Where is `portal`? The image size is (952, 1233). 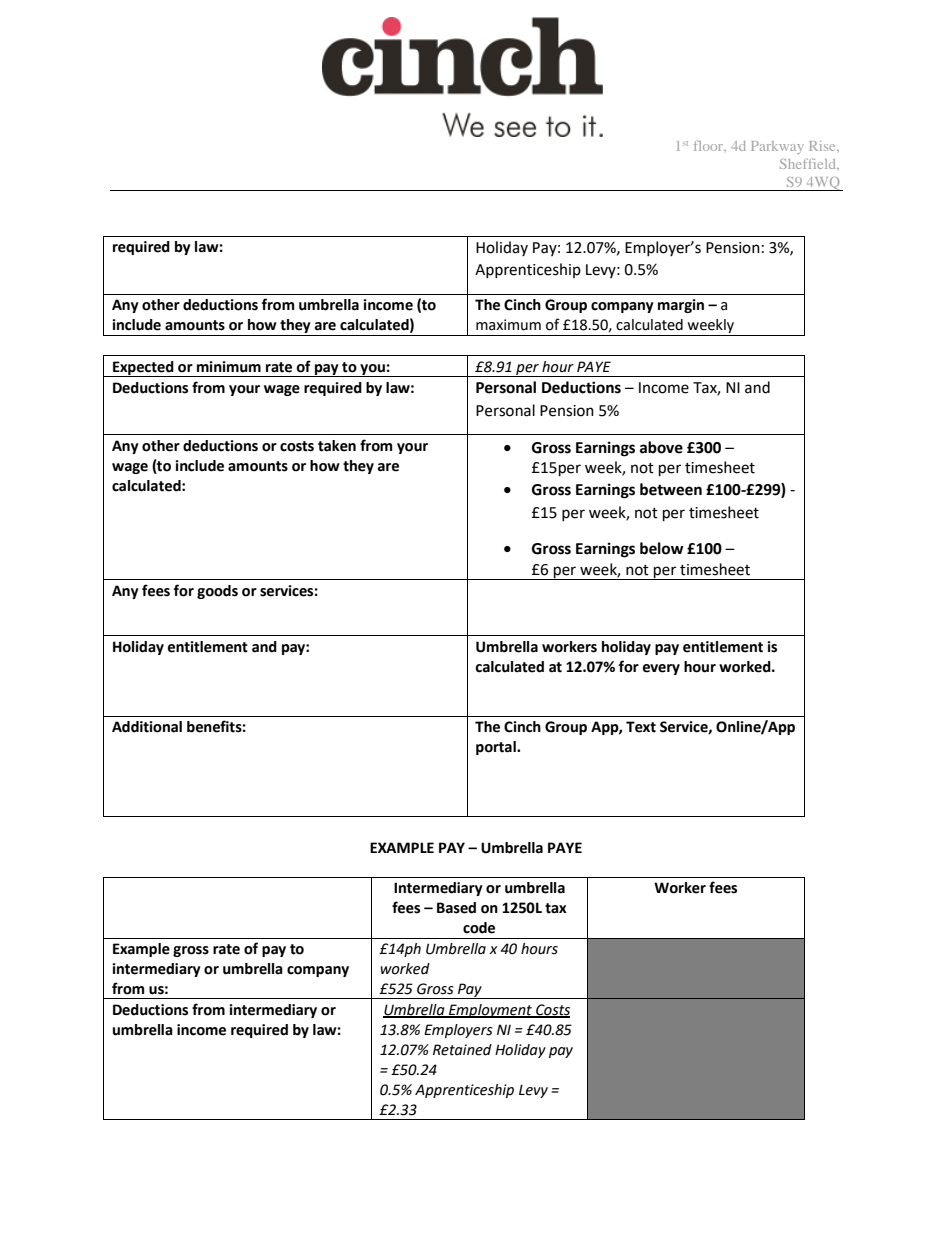 portal is located at coordinates (497, 748).
